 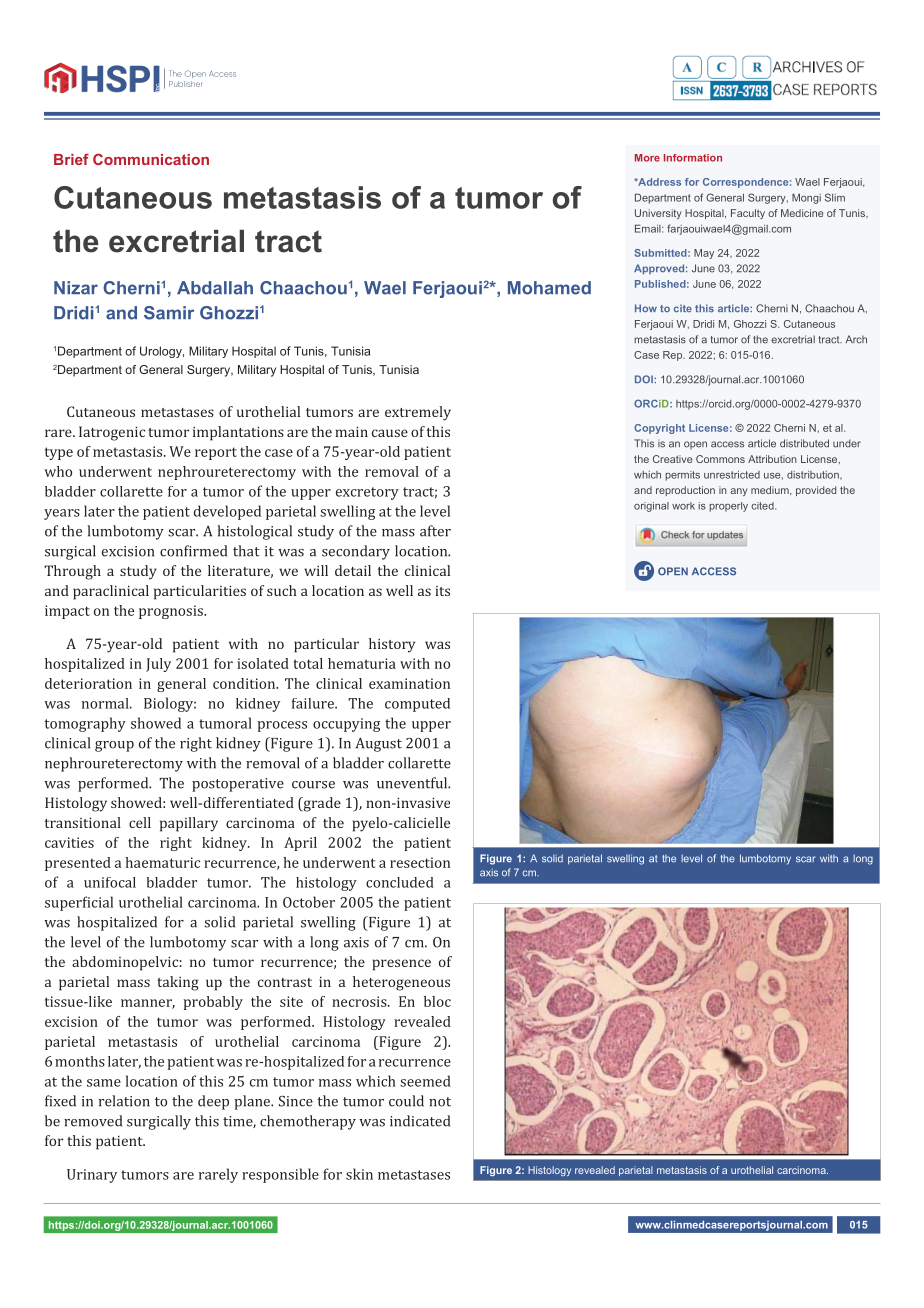 I want to click on resection, so click(x=420, y=862).
